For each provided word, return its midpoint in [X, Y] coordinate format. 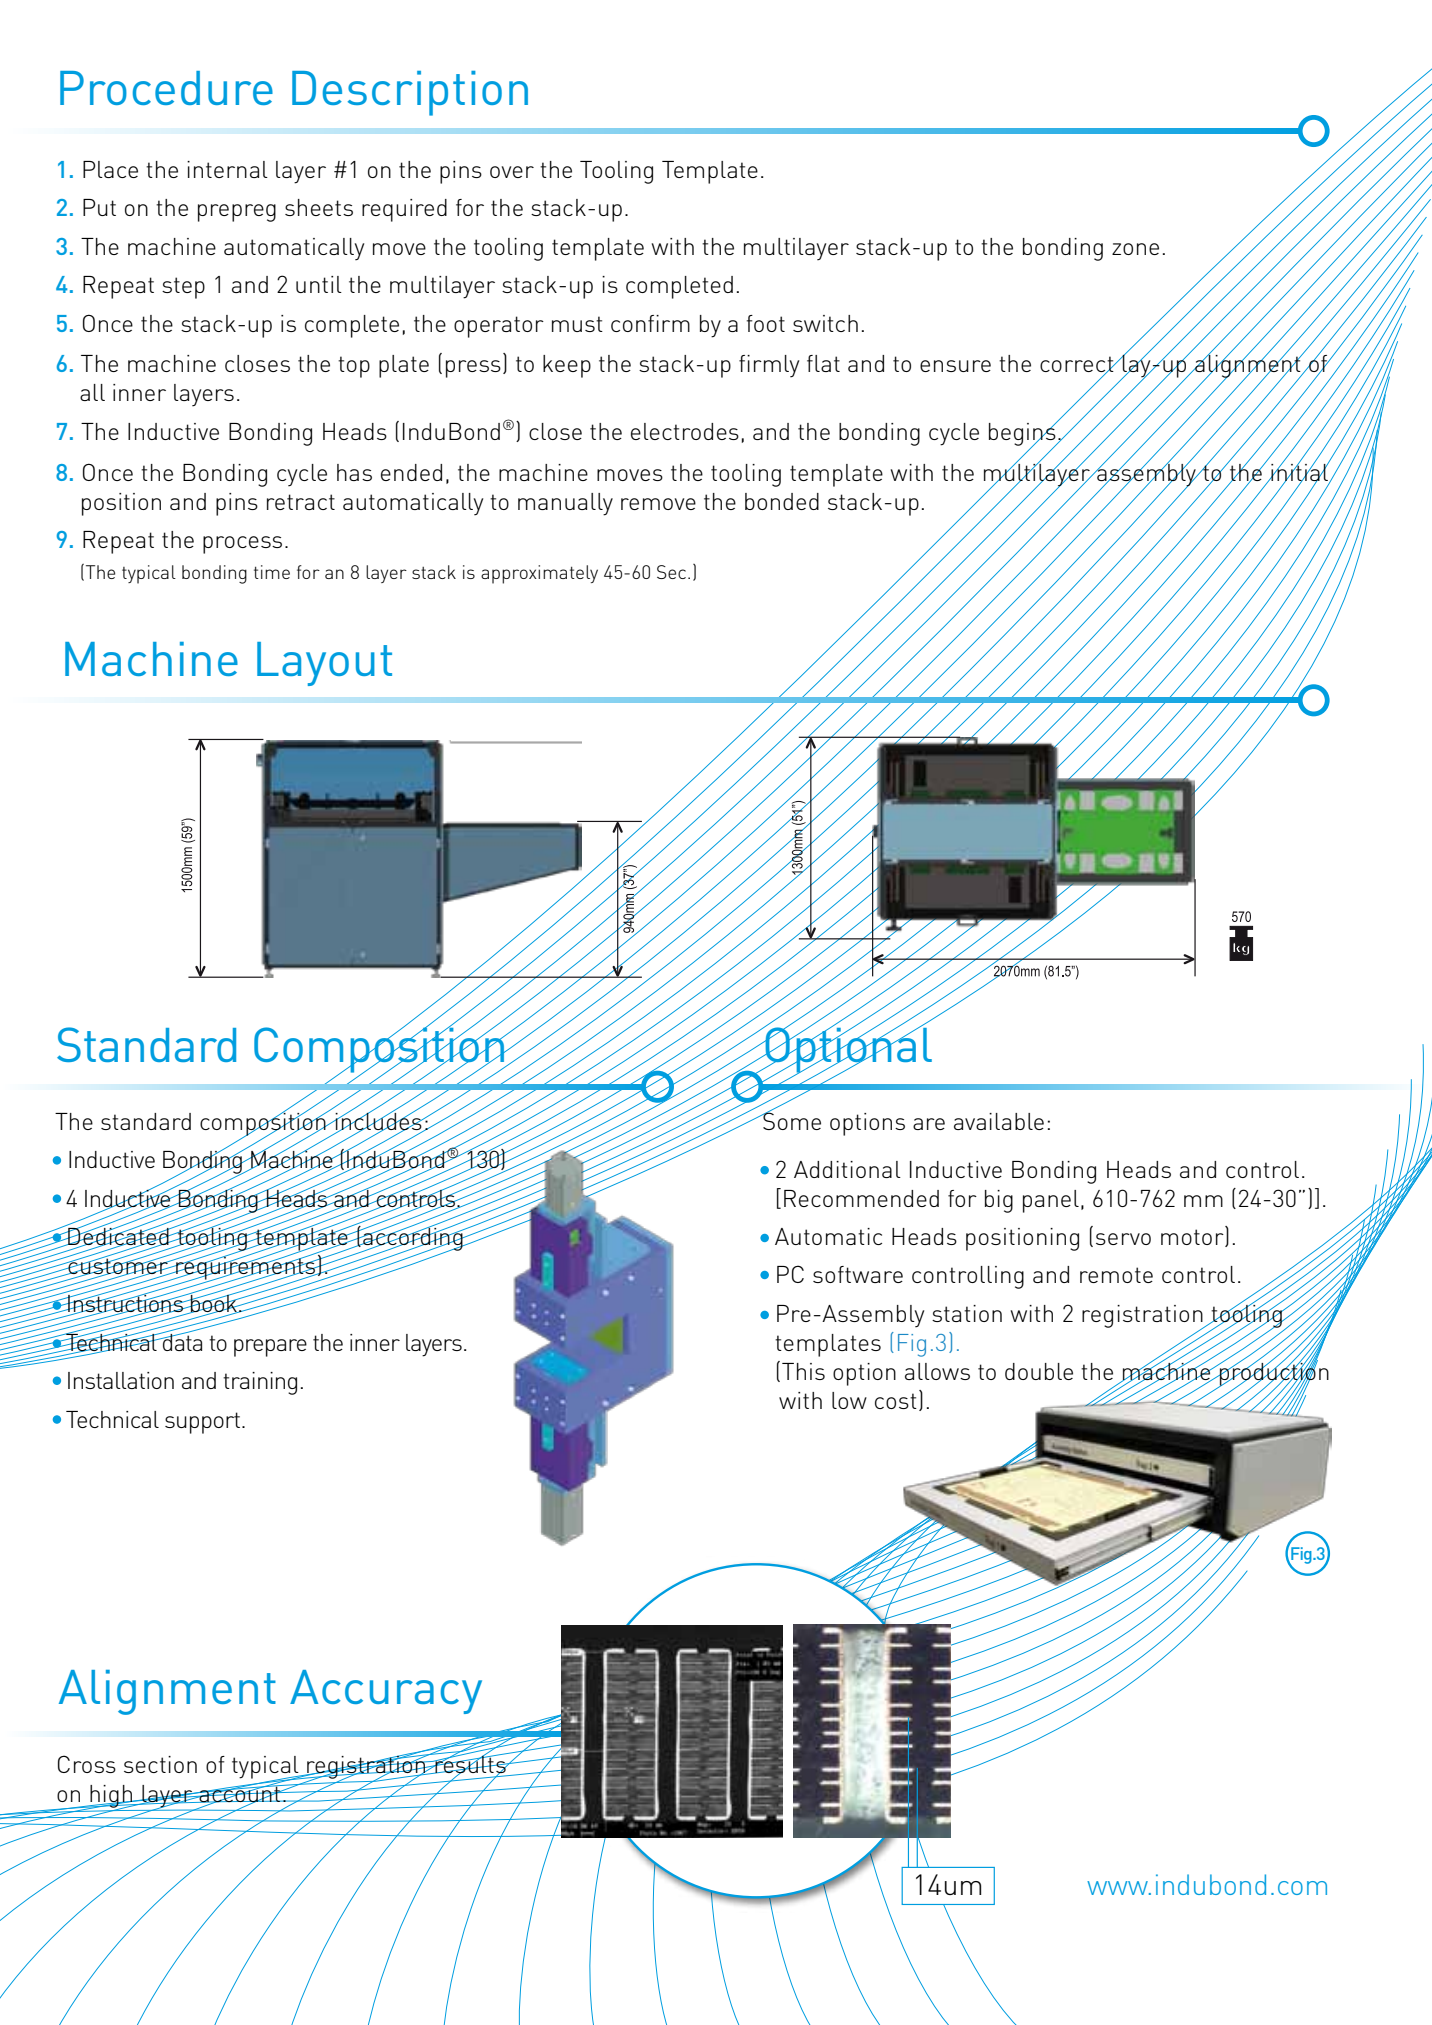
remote [1116, 1275]
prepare [270, 1348]
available [999, 1121]
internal [227, 169]
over [512, 172]
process [242, 545]
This [803, 1371]
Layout [324, 664]
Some [791, 1120]
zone [1135, 249]
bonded [782, 501]
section [160, 1764]
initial [1299, 472]
